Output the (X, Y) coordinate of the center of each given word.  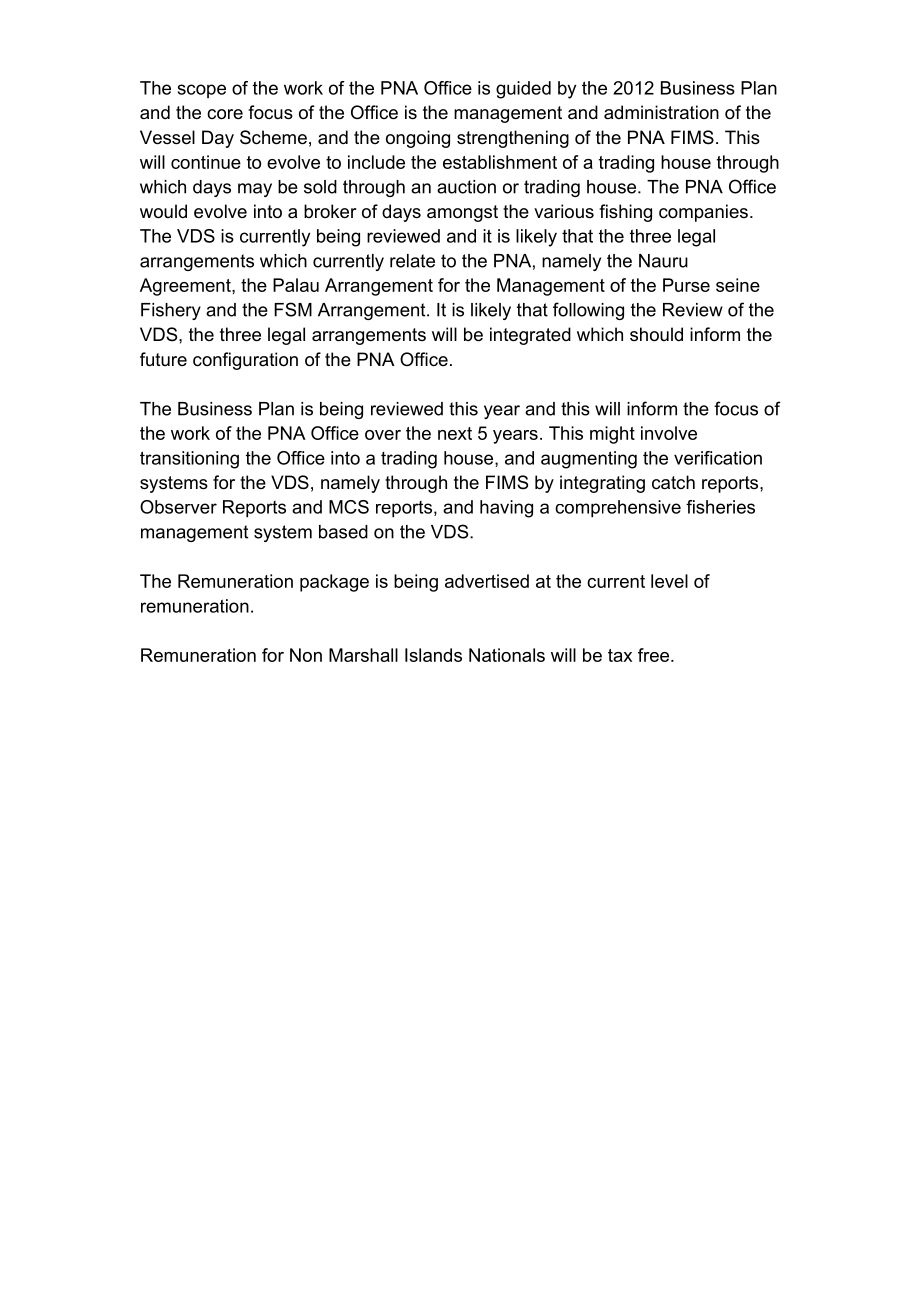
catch (673, 482)
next (455, 433)
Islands (433, 655)
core (225, 114)
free (655, 655)
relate (412, 261)
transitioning (189, 460)
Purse (686, 285)
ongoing (418, 139)
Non (306, 655)
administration (661, 112)
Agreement (186, 287)
